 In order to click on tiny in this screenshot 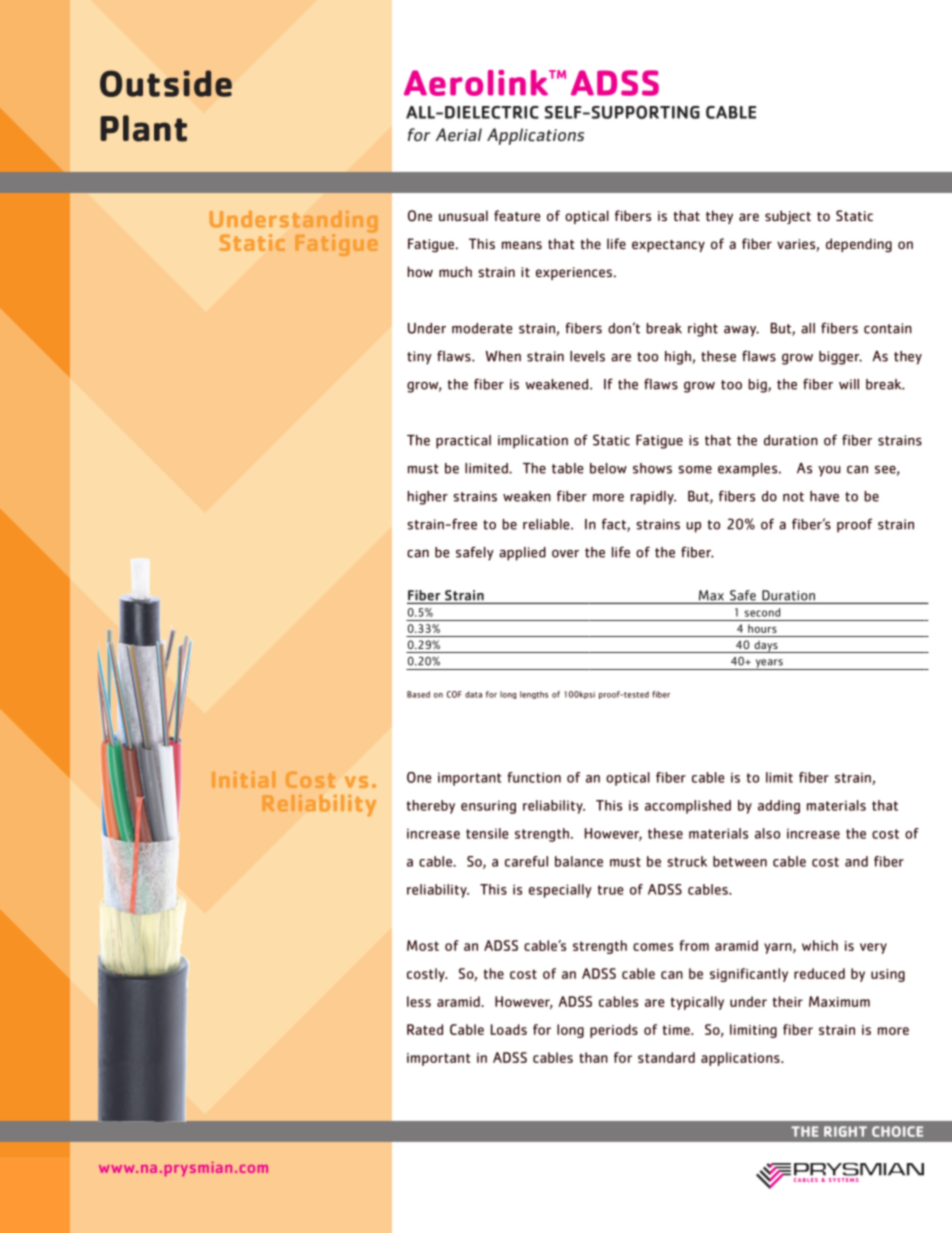, I will do `click(419, 358)`.
